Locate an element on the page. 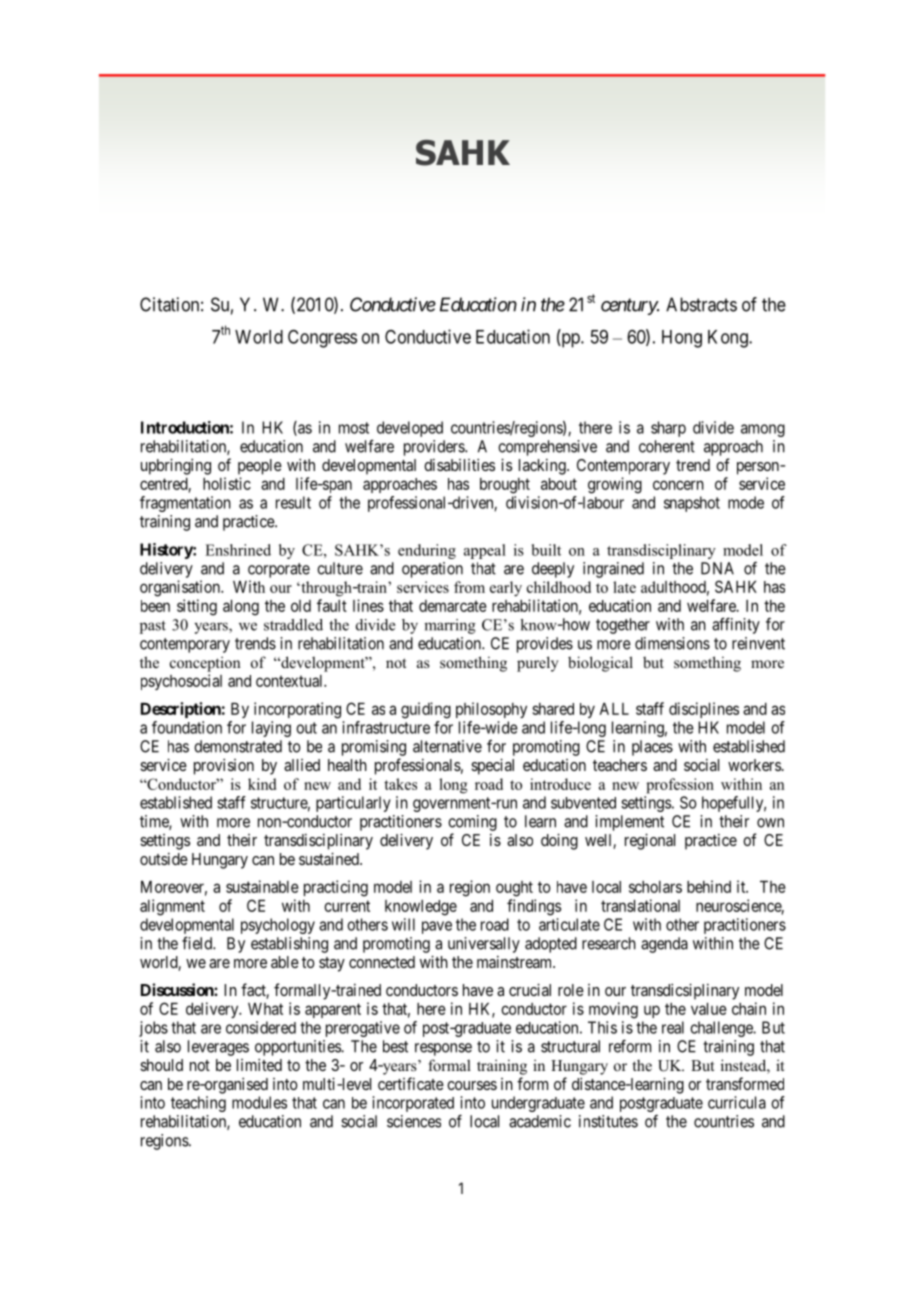 The width and height of the document is (924, 1308). appeal is located at coordinates (485, 551).
